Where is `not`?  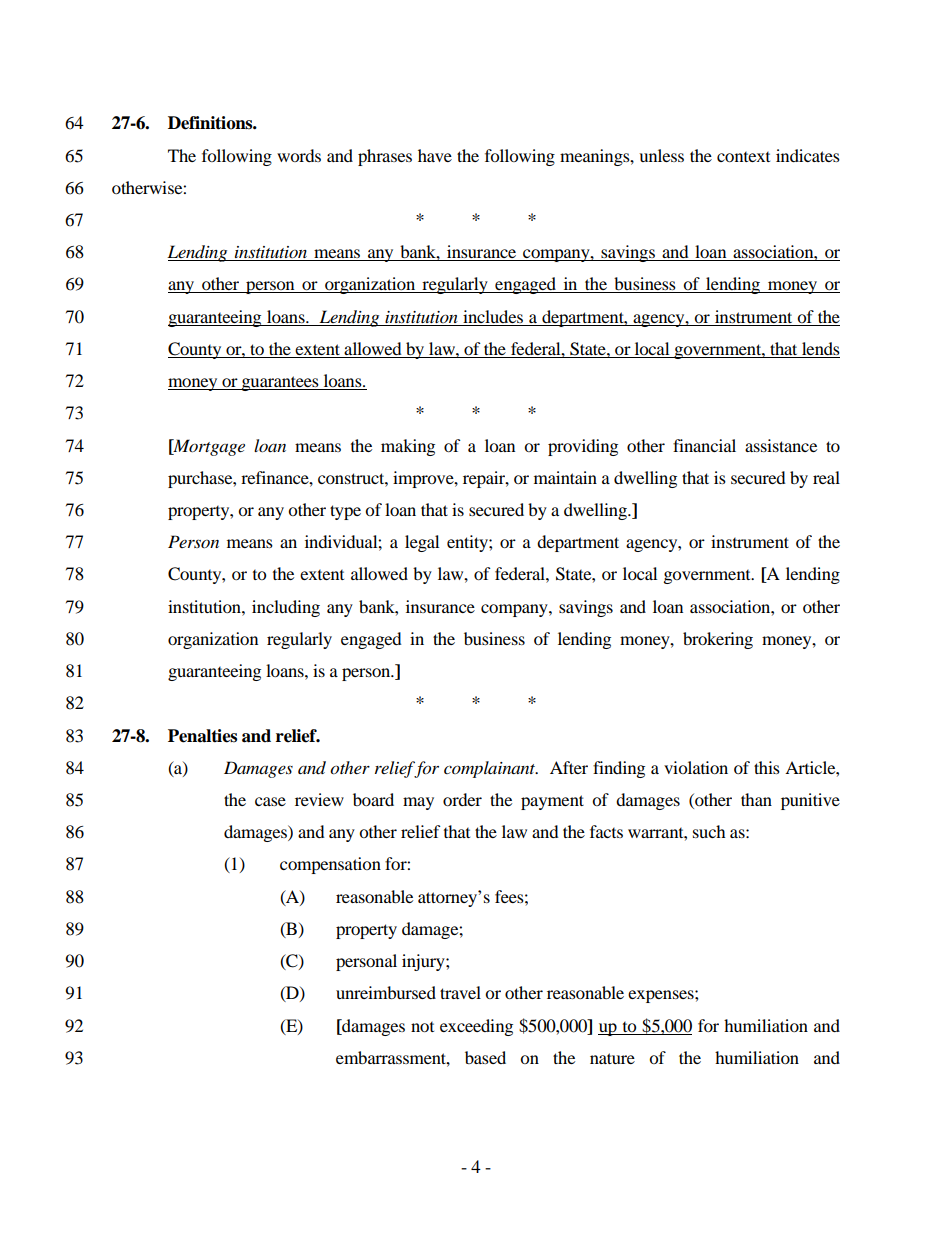
not is located at coordinates (422, 1027).
